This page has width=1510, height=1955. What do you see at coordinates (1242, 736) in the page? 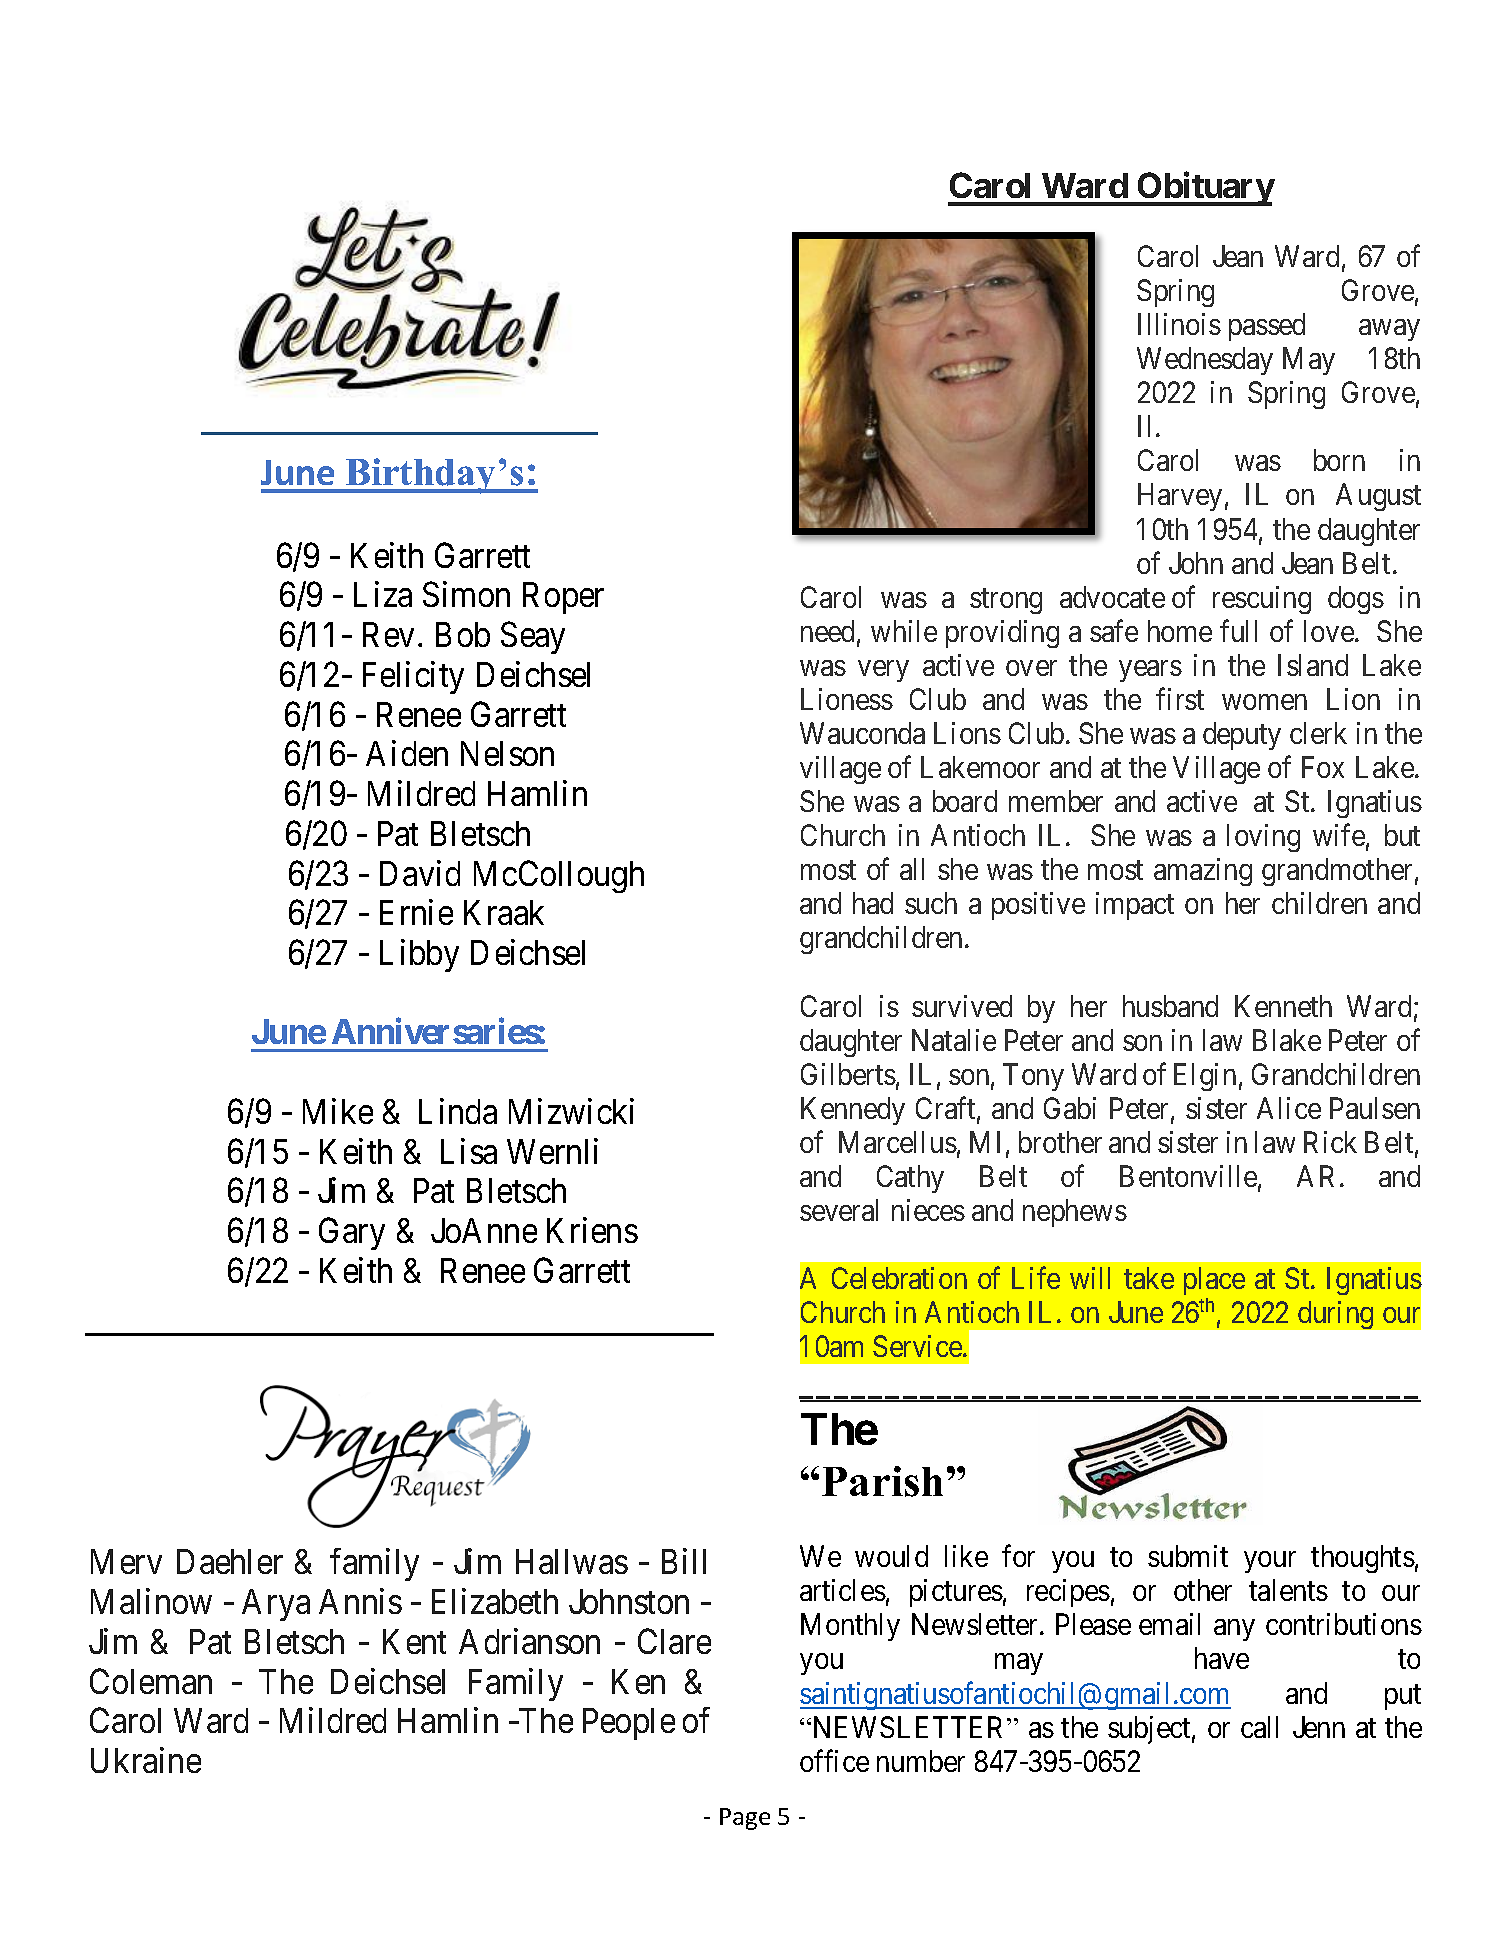
I see `deputy` at bounding box center [1242, 736].
